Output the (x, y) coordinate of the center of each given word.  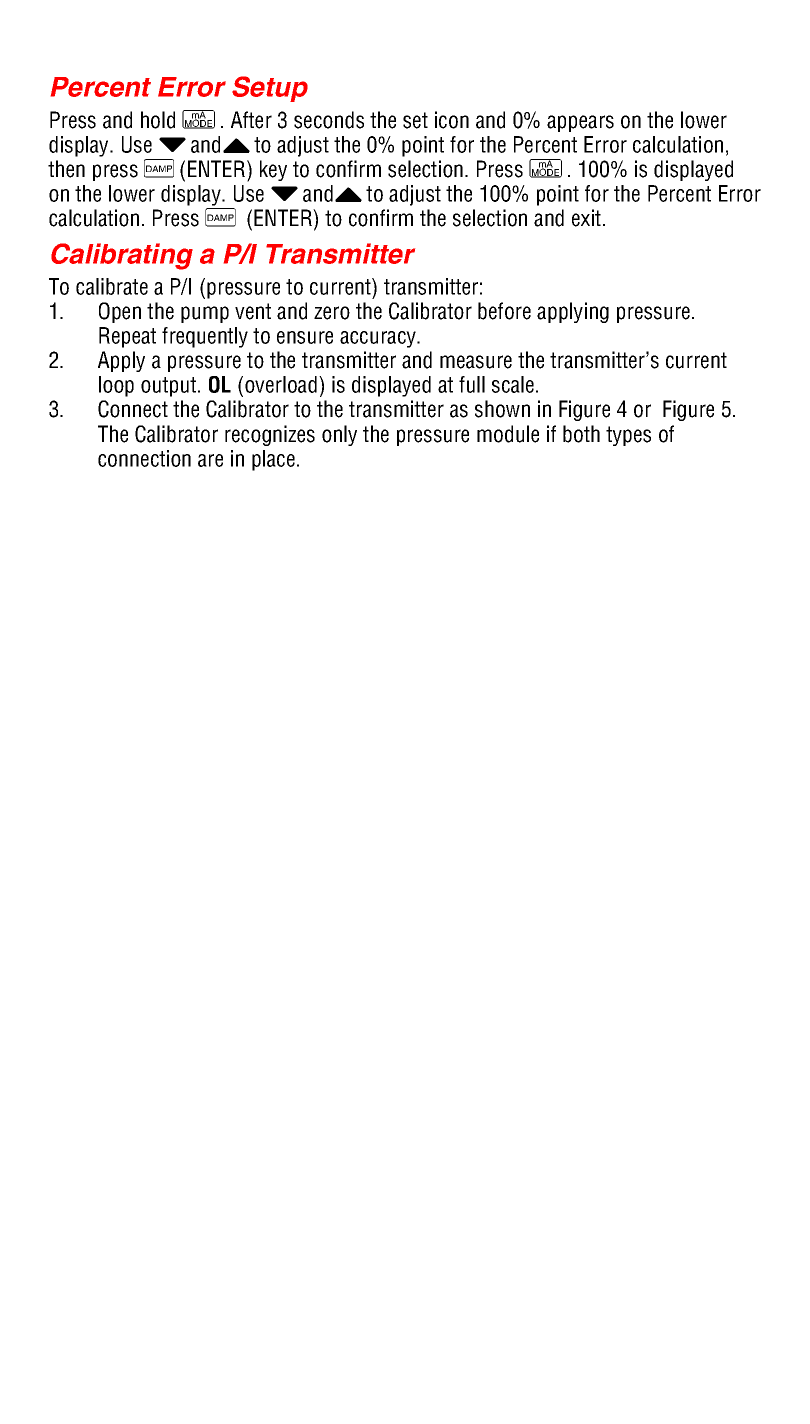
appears (580, 123)
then (66, 169)
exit (588, 218)
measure (476, 362)
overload (281, 384)
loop (116, 386)
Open (120, 312)
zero (332, 313)
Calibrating (122, 256)
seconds (329, 120)
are (210, 460)
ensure (305, 337)
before (504, 311)
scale (514, 384)
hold (158, 120)
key (273, 170)
